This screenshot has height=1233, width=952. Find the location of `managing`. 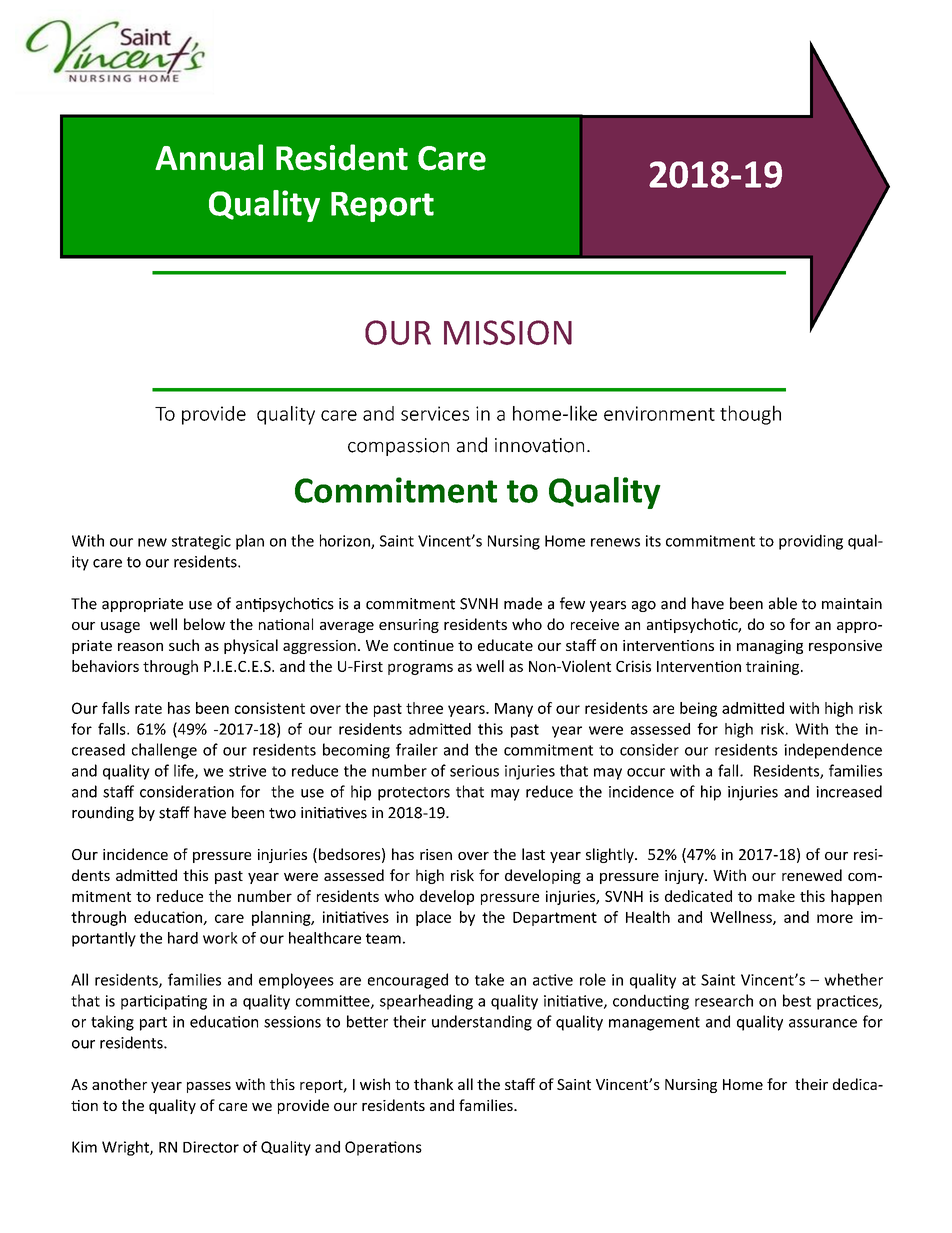

managing is located at coordinates (770, 647).
